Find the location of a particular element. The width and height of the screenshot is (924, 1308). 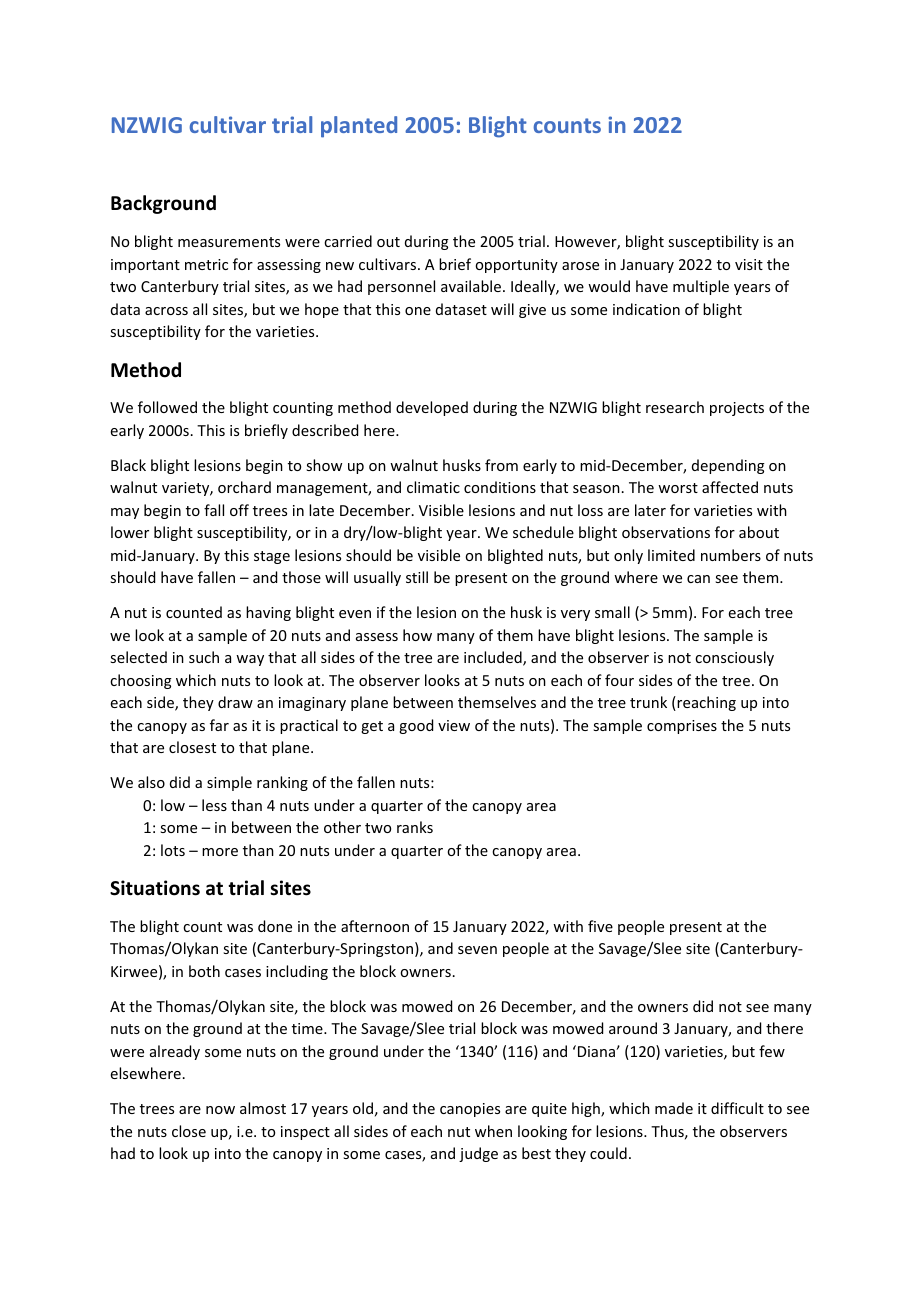

research is located at coordinates (675, 407).
